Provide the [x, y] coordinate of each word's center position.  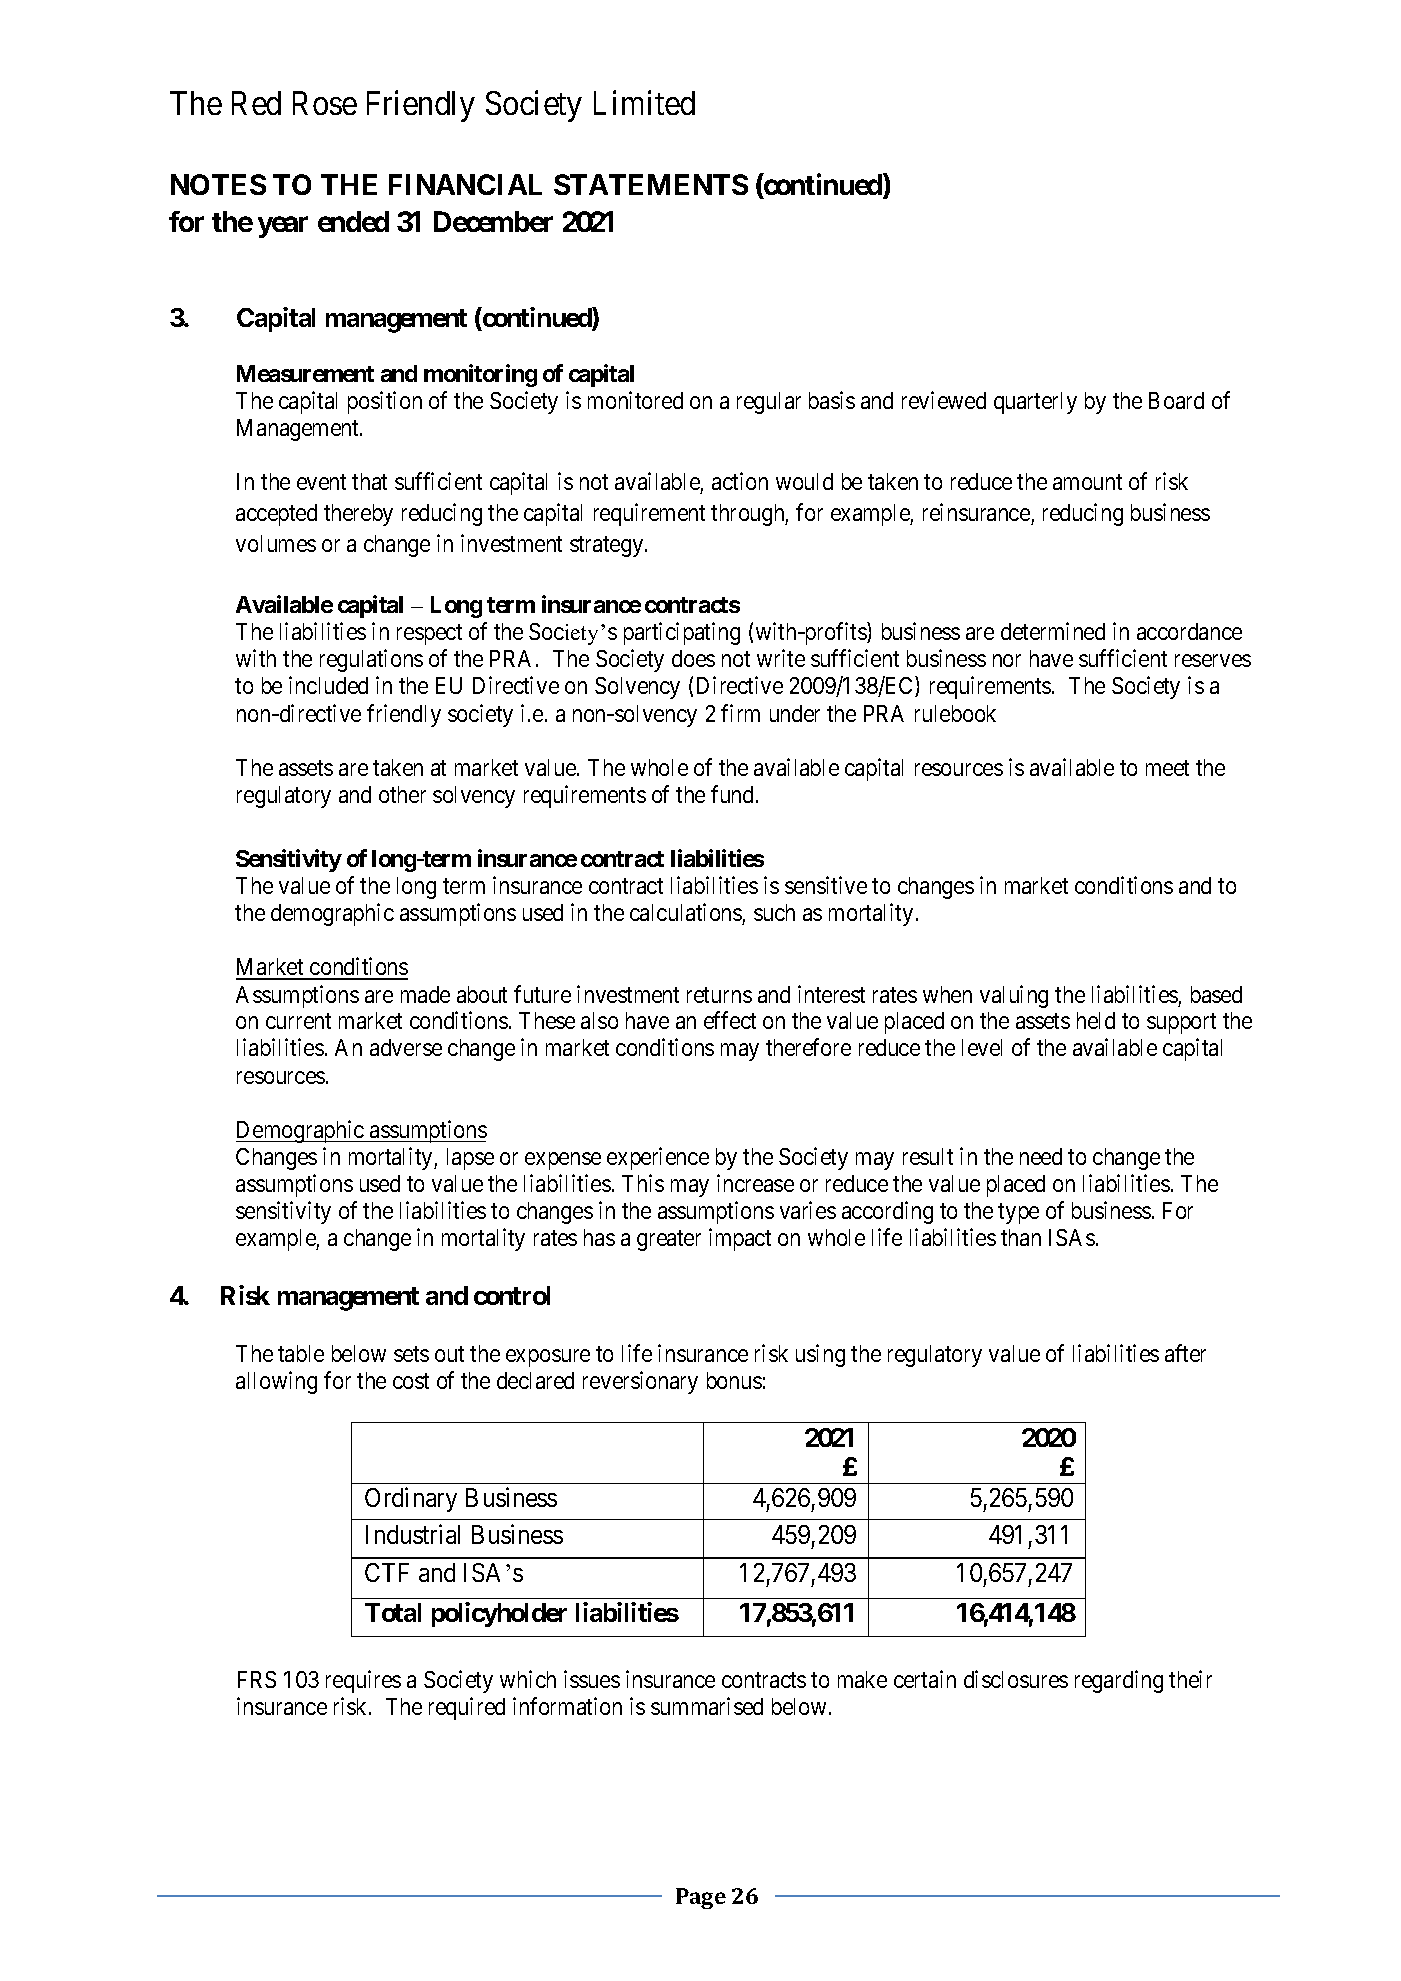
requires [363, 1681]
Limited [644, 102]
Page [701, 1898]
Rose [325, 103]
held [1096, 1020]
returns [719, 995]
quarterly [1035, 403]
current [298, 1021]
